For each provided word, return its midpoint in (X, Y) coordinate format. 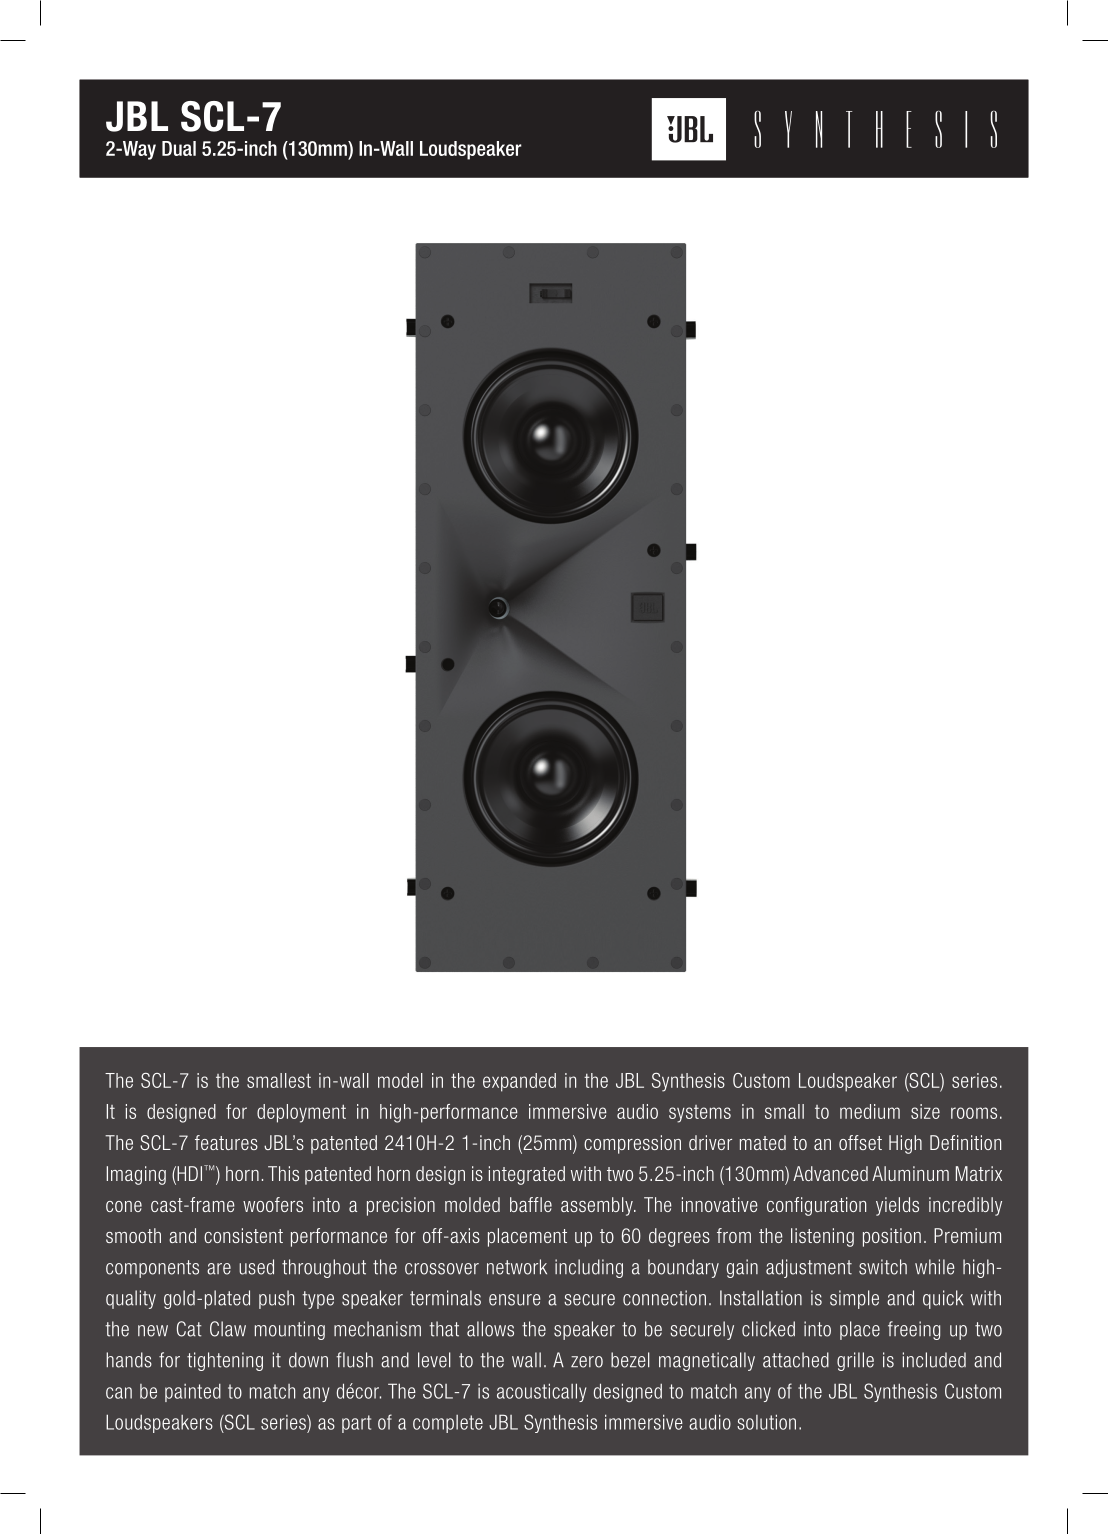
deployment (301, 1113)
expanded (519, 1082)
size (925, 1111)
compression (632, 1144)
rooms (974, 1113)
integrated (527, 1175)
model (400, 1080)
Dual (179, 148)
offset (860, 1142)
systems (700, 1114)
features (226, 1142)
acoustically (541, 1392)
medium (870, 1111)
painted (193, 1393)
